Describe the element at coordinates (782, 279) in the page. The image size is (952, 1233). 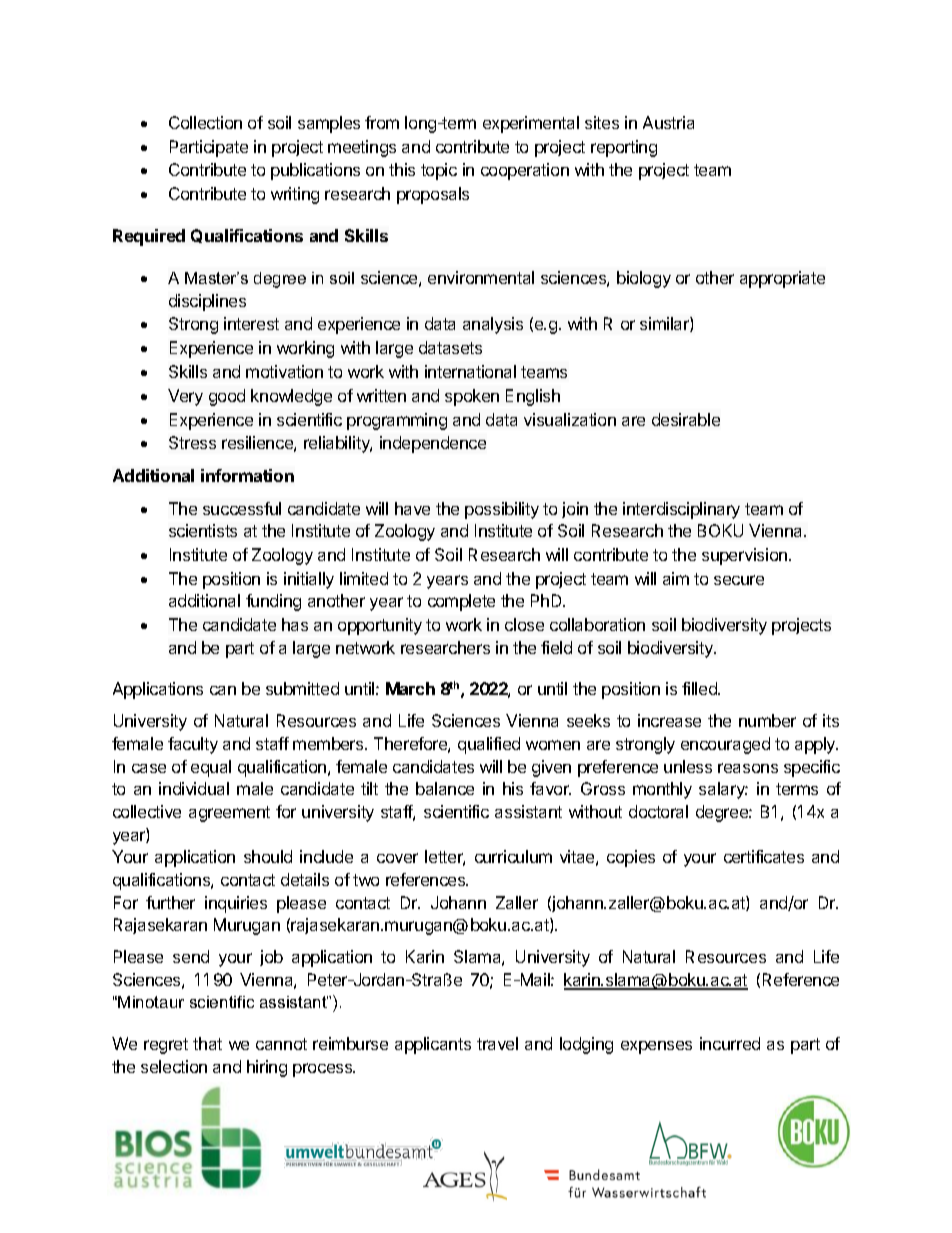
I see `appropriate` at that location.
